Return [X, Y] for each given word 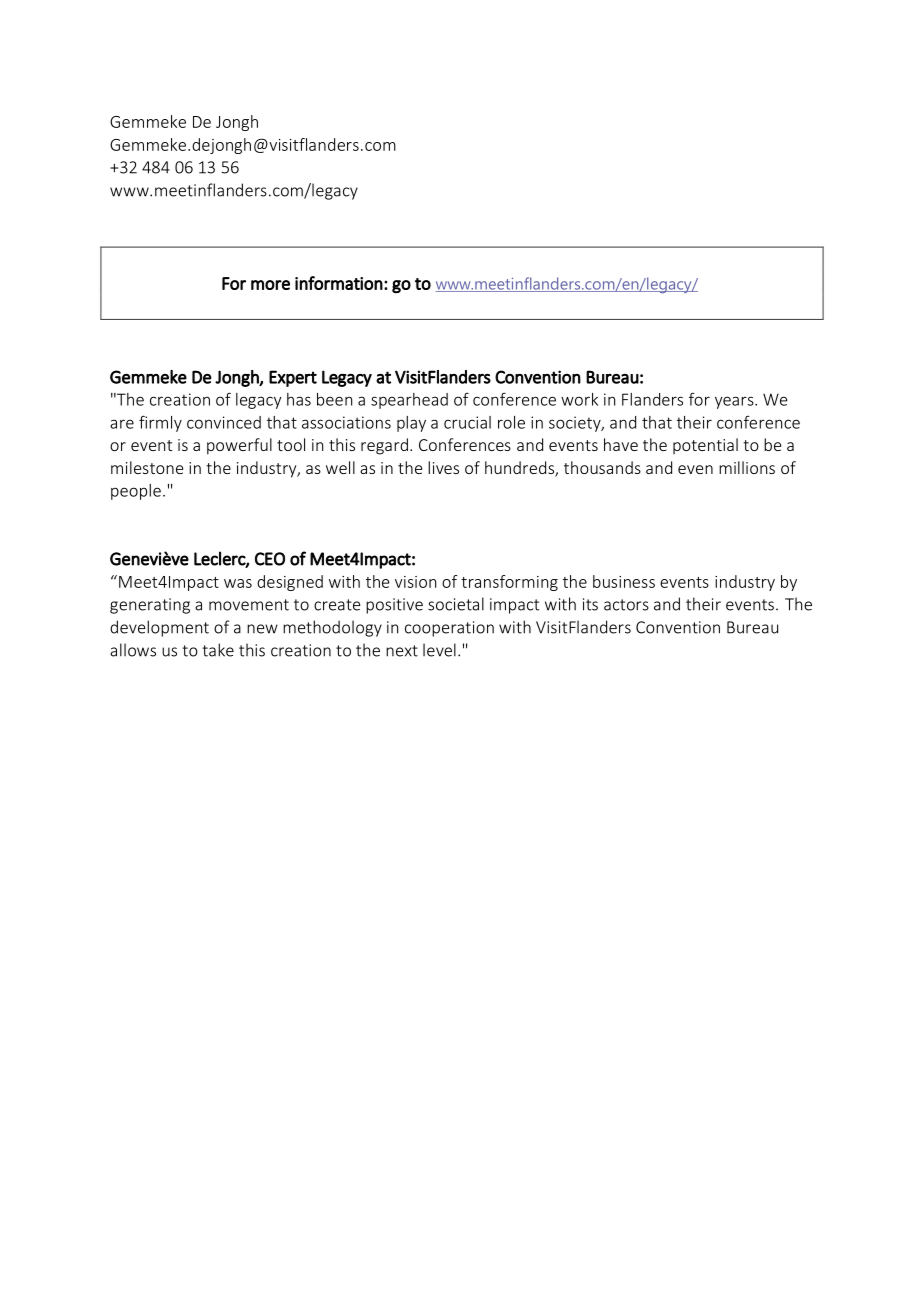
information [339, 283]
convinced [224, 422]
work [579, 399]
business [624, 581]
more [270, 285]
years [735, 402]
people [136, 492]
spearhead [409, 401]
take [218, 650]
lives [443, 467]
